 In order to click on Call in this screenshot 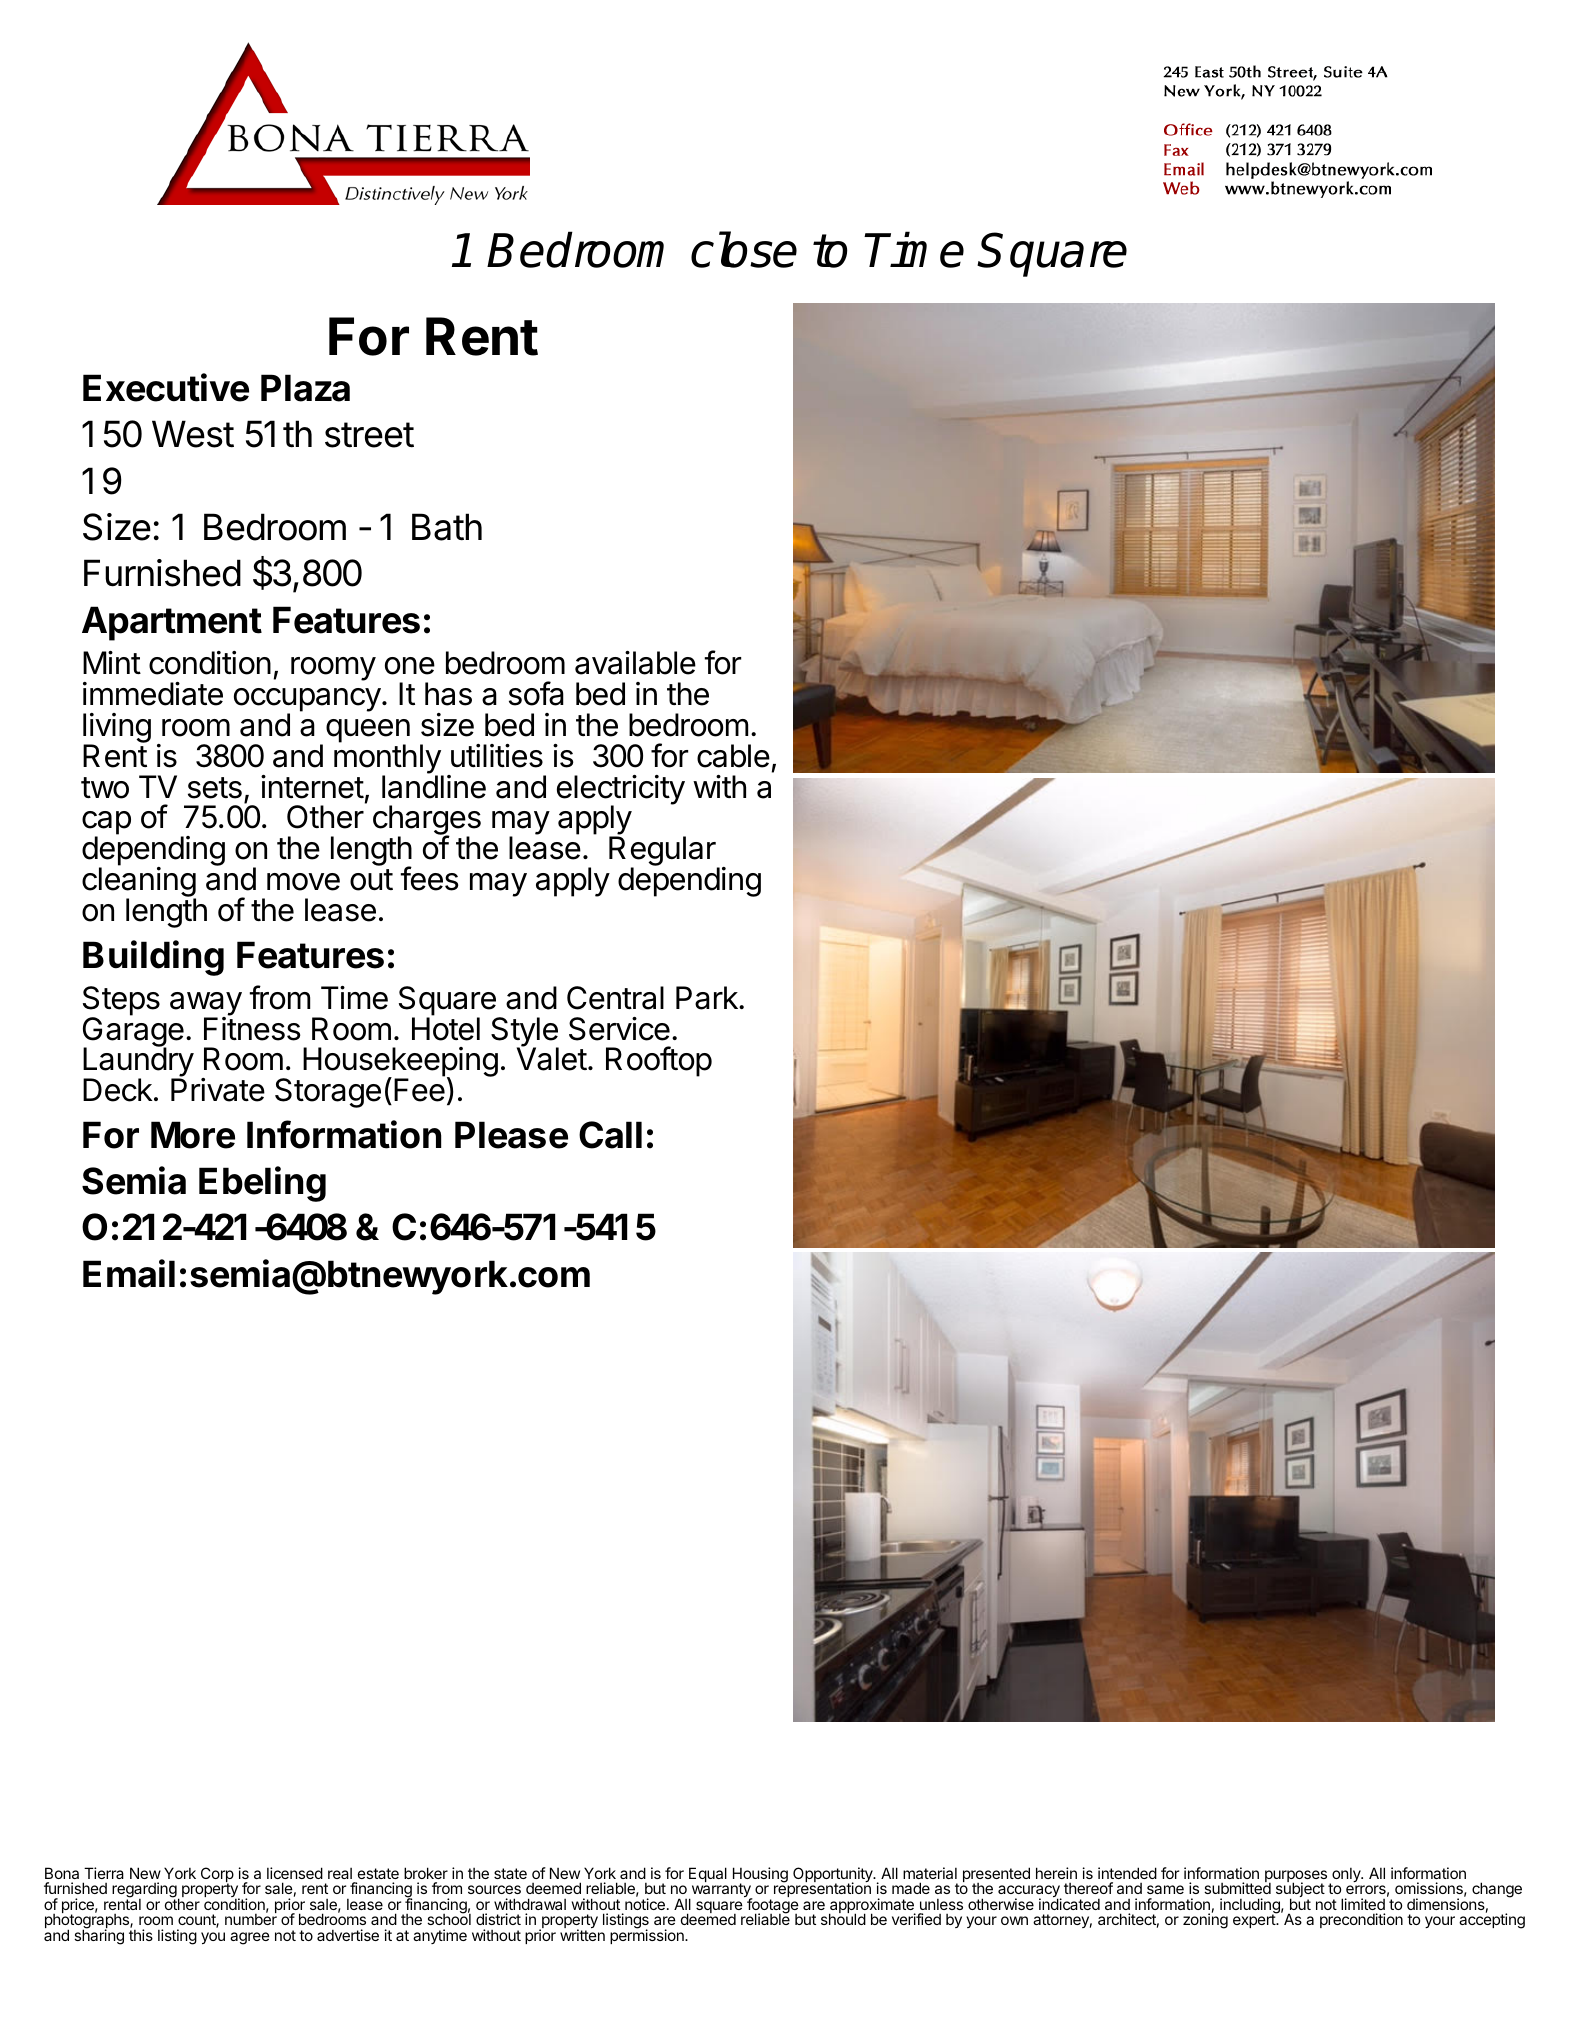, I will do `click(610, 1135)`.
